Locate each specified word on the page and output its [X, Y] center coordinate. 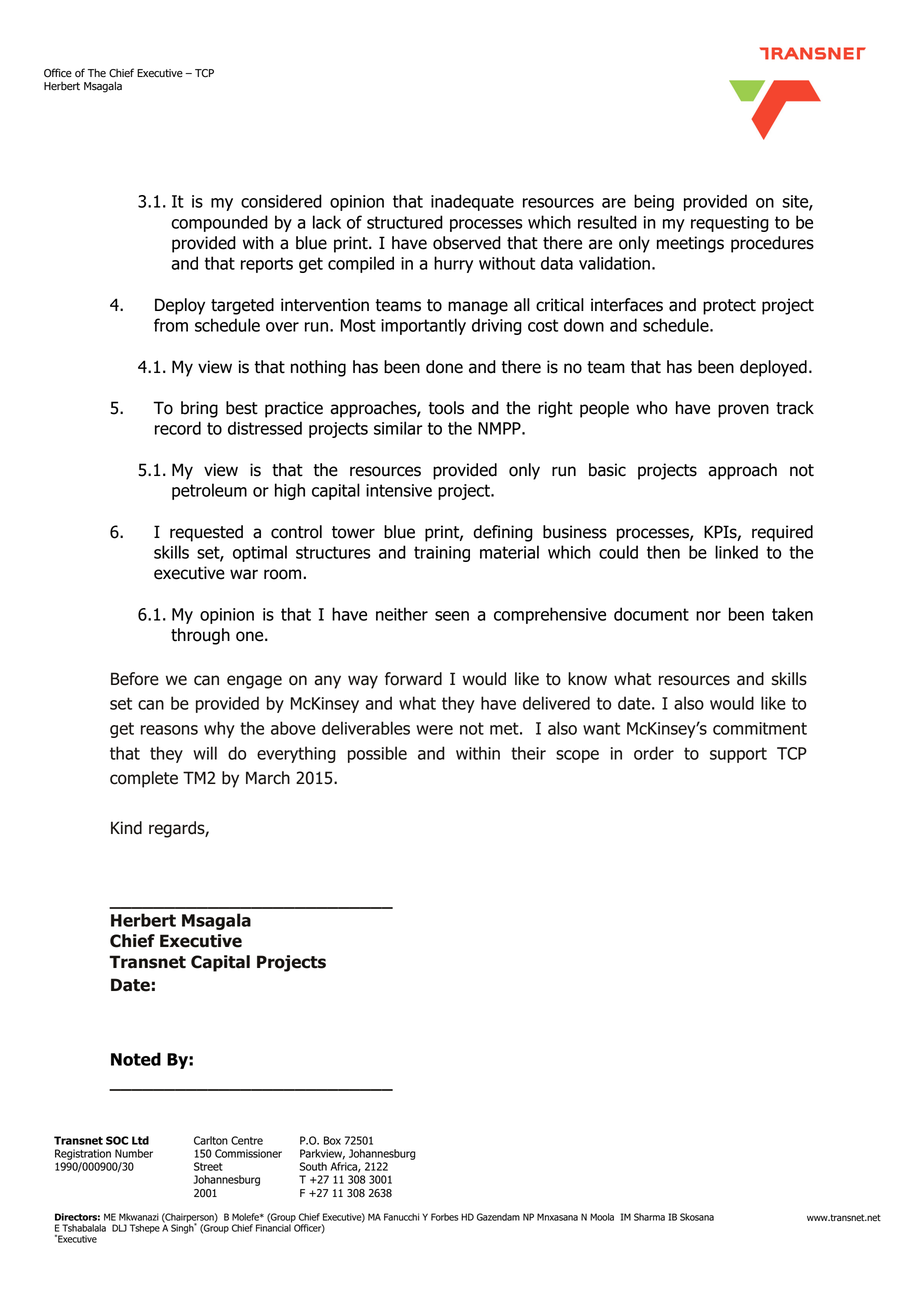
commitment [760, 728]
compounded [219, 223]
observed [467, 243]
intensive [399, 490]
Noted [136, 1059]
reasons [169, 730]
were [434, 730]
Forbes [444, 1217]
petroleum [209, 491]
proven [743, 411]
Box [332, 1140]
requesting [730, 224]
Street [208, 1166]
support [738, 755]
